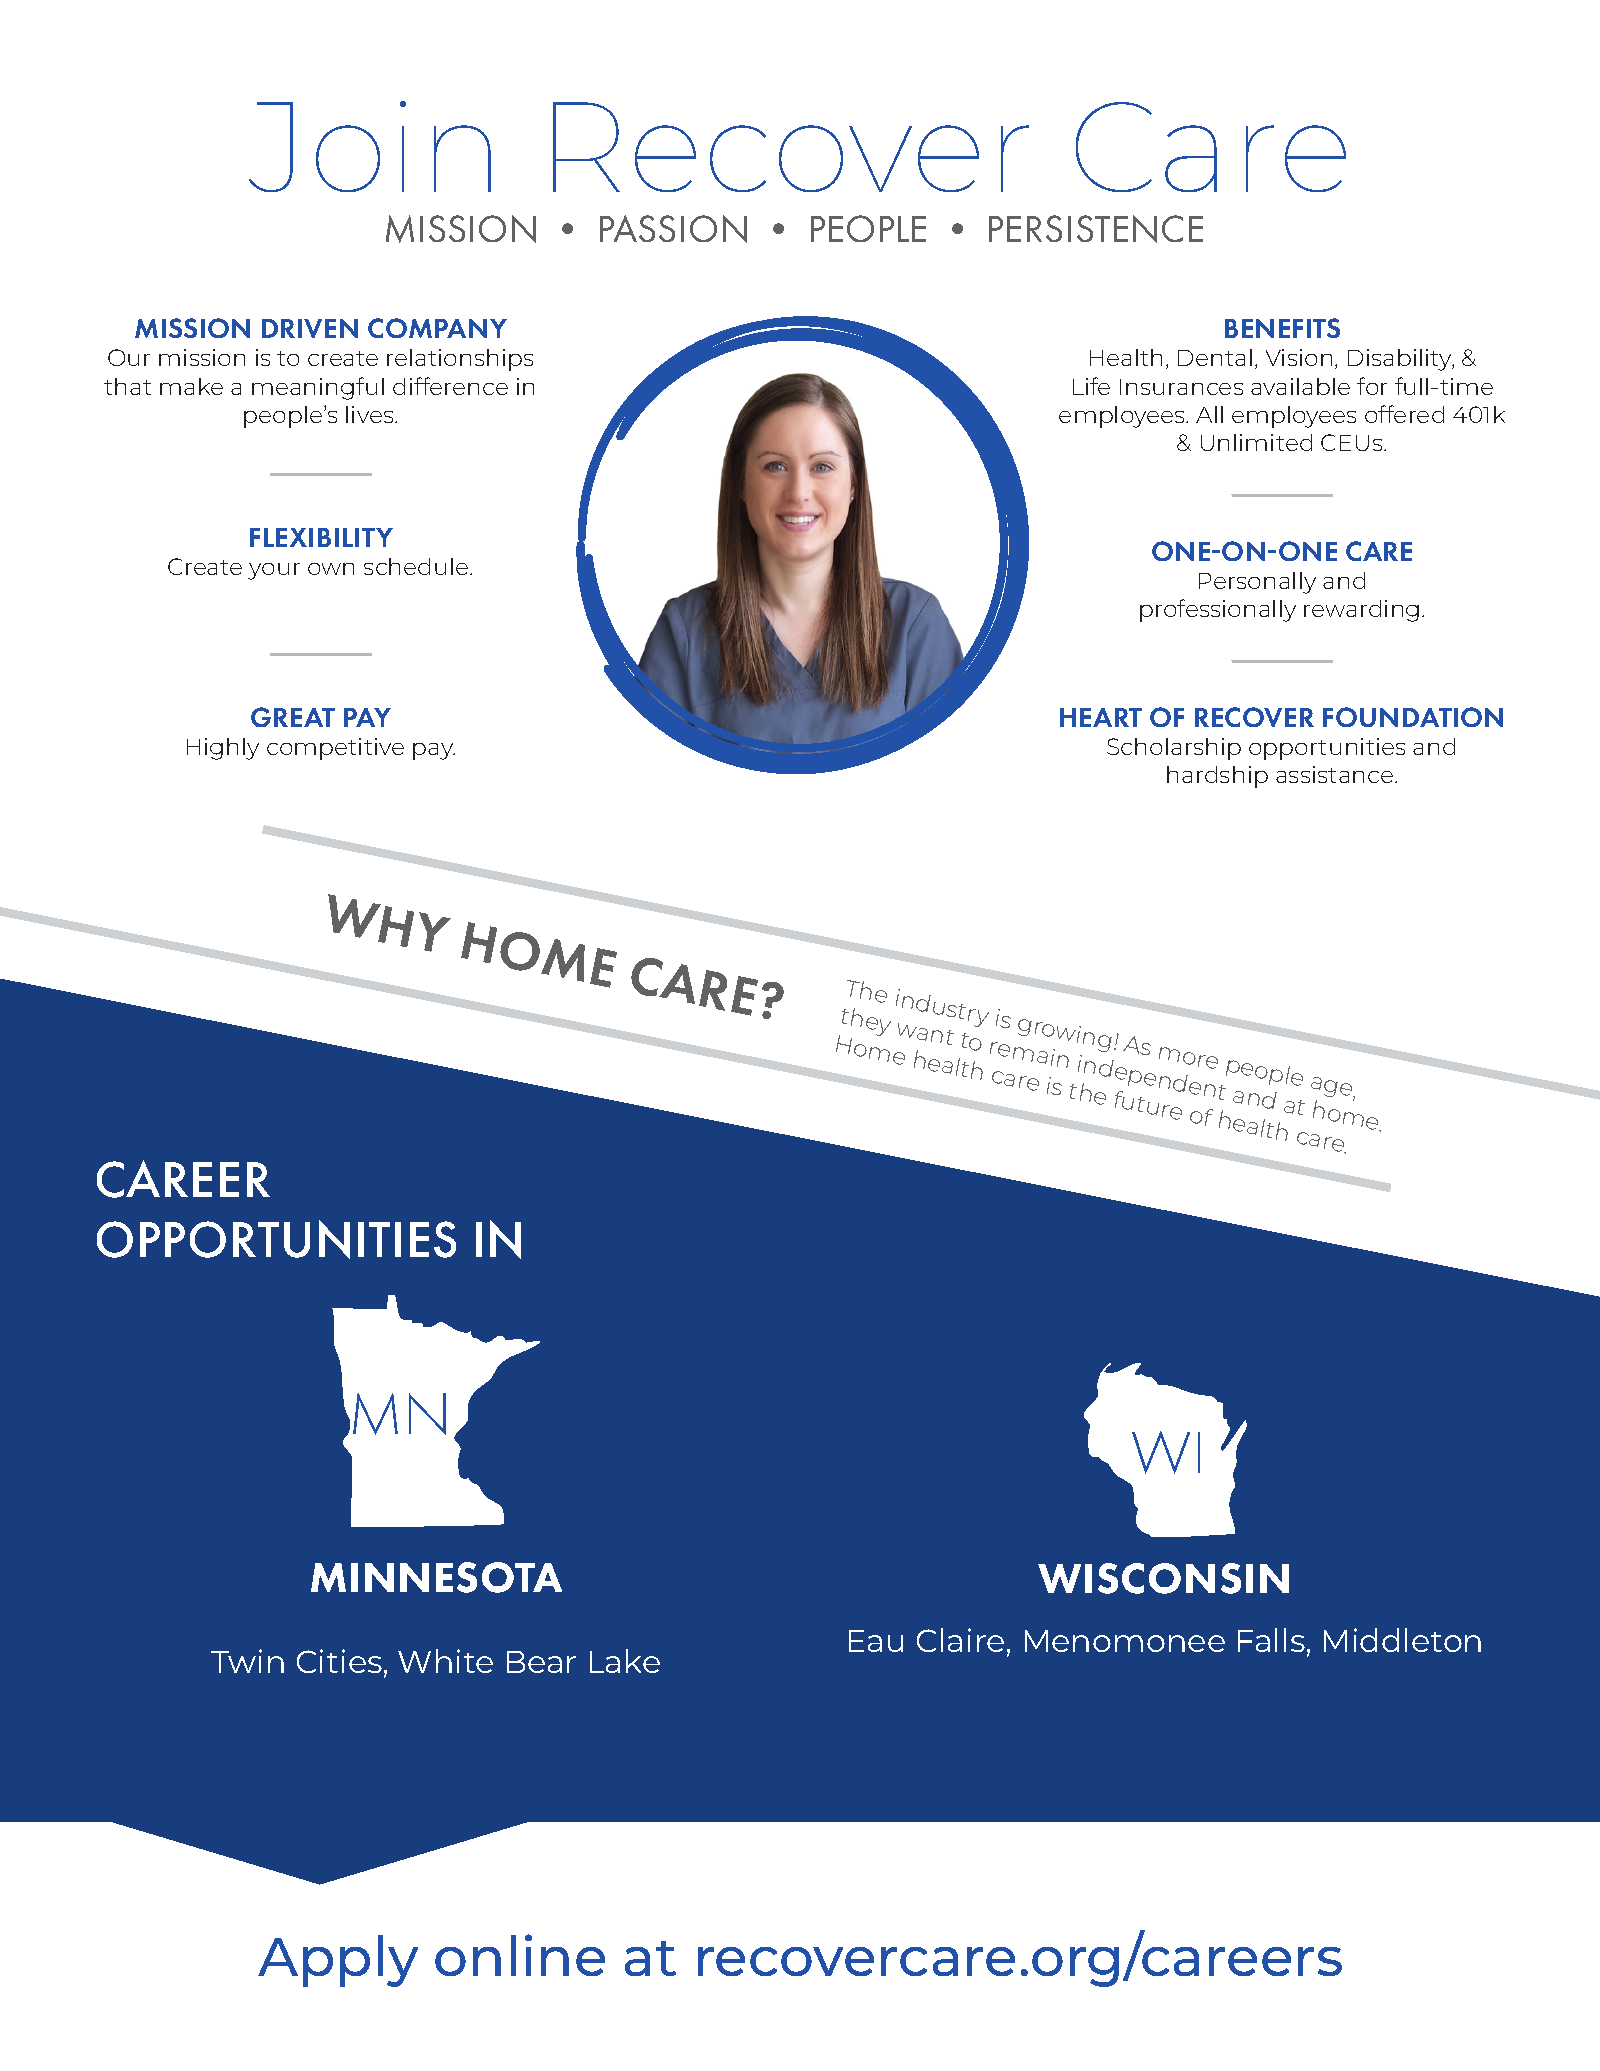 The height and width of the screenshot is (2071, 1600). What do you see at coordinates (673, 229) in the screenshot?
I see `PASSION` at bounding box center [673, 229].
